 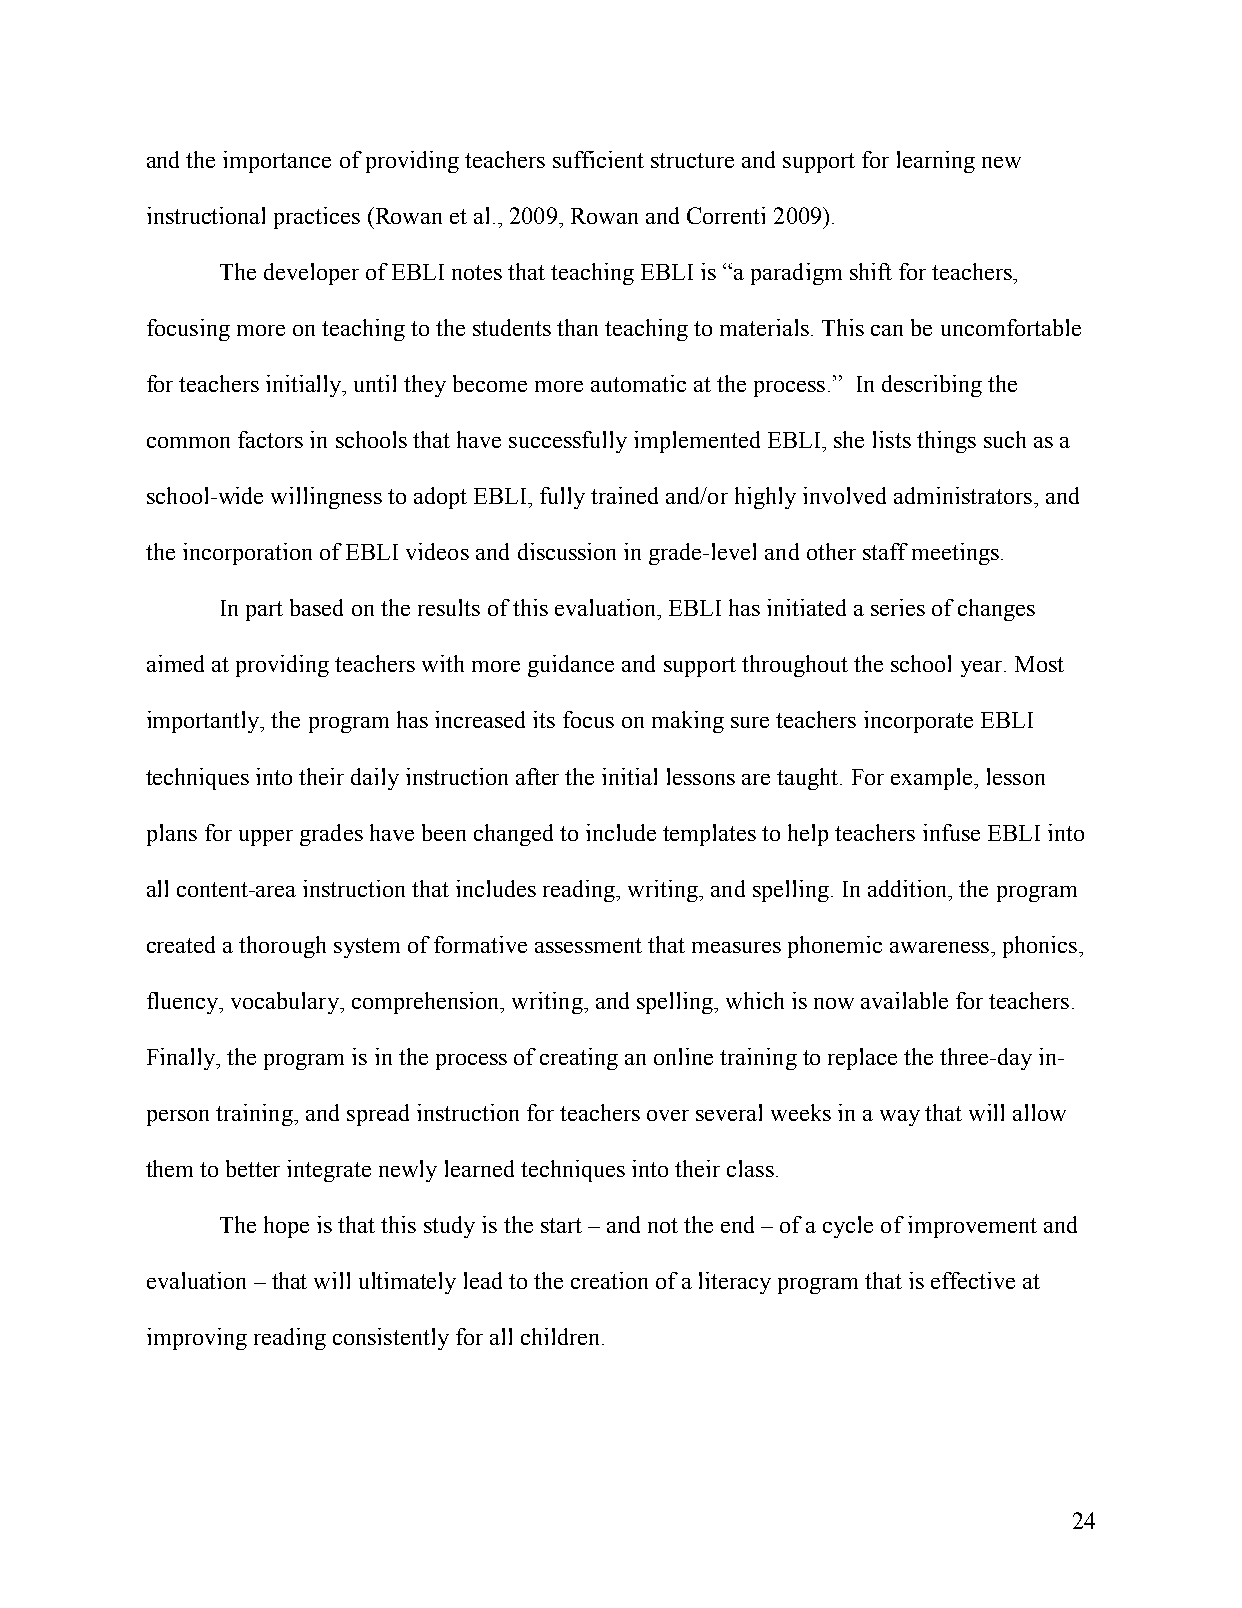 What do you see at coordinates (588, 945) in the screenshot?
I see `assessment` at bounding box center [588, 945].
